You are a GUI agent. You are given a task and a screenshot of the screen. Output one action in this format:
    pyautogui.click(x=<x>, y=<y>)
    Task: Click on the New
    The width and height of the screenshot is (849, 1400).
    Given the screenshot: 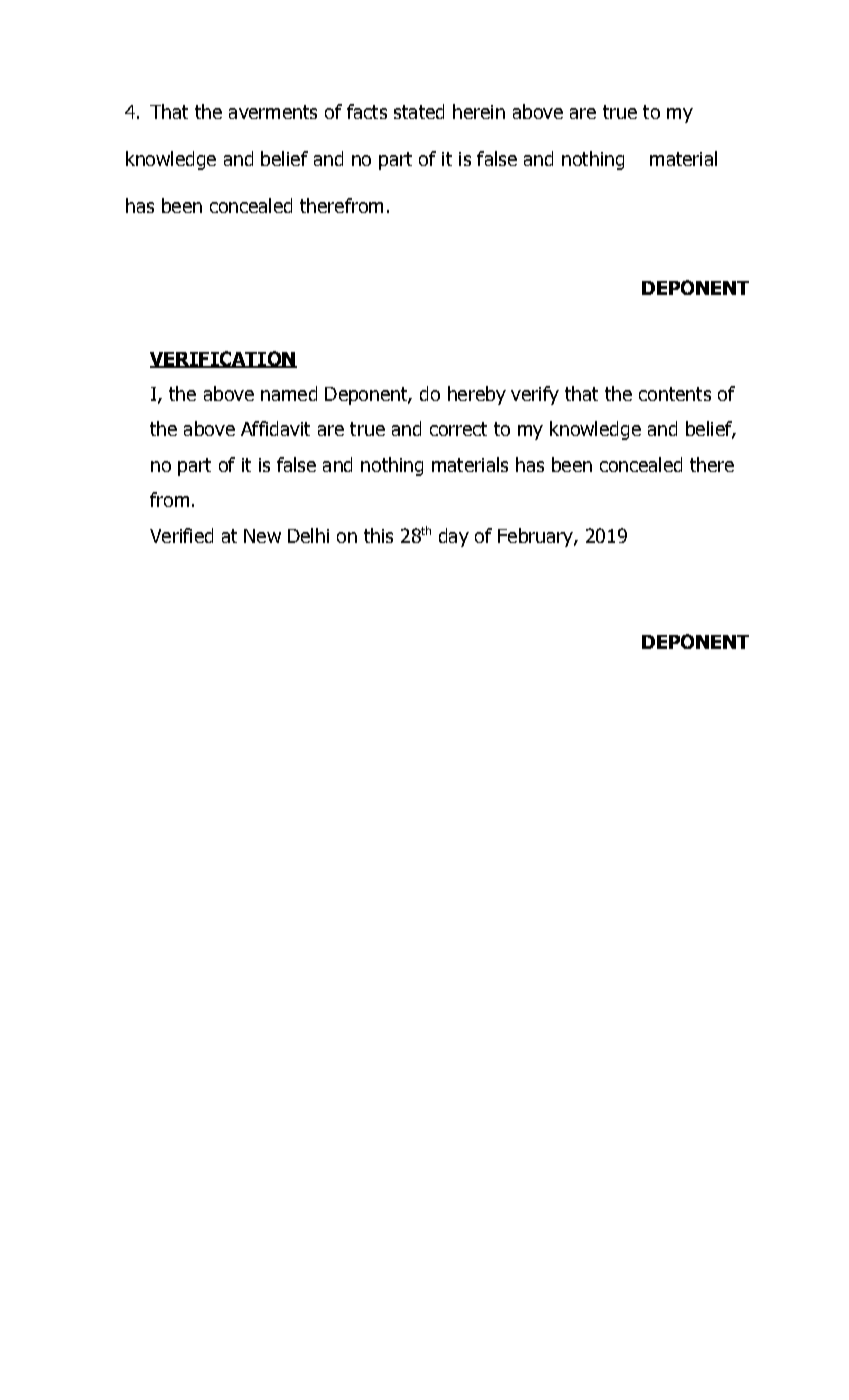 What is the action you would take?
    pyautogui.click(x=262, y=536)
